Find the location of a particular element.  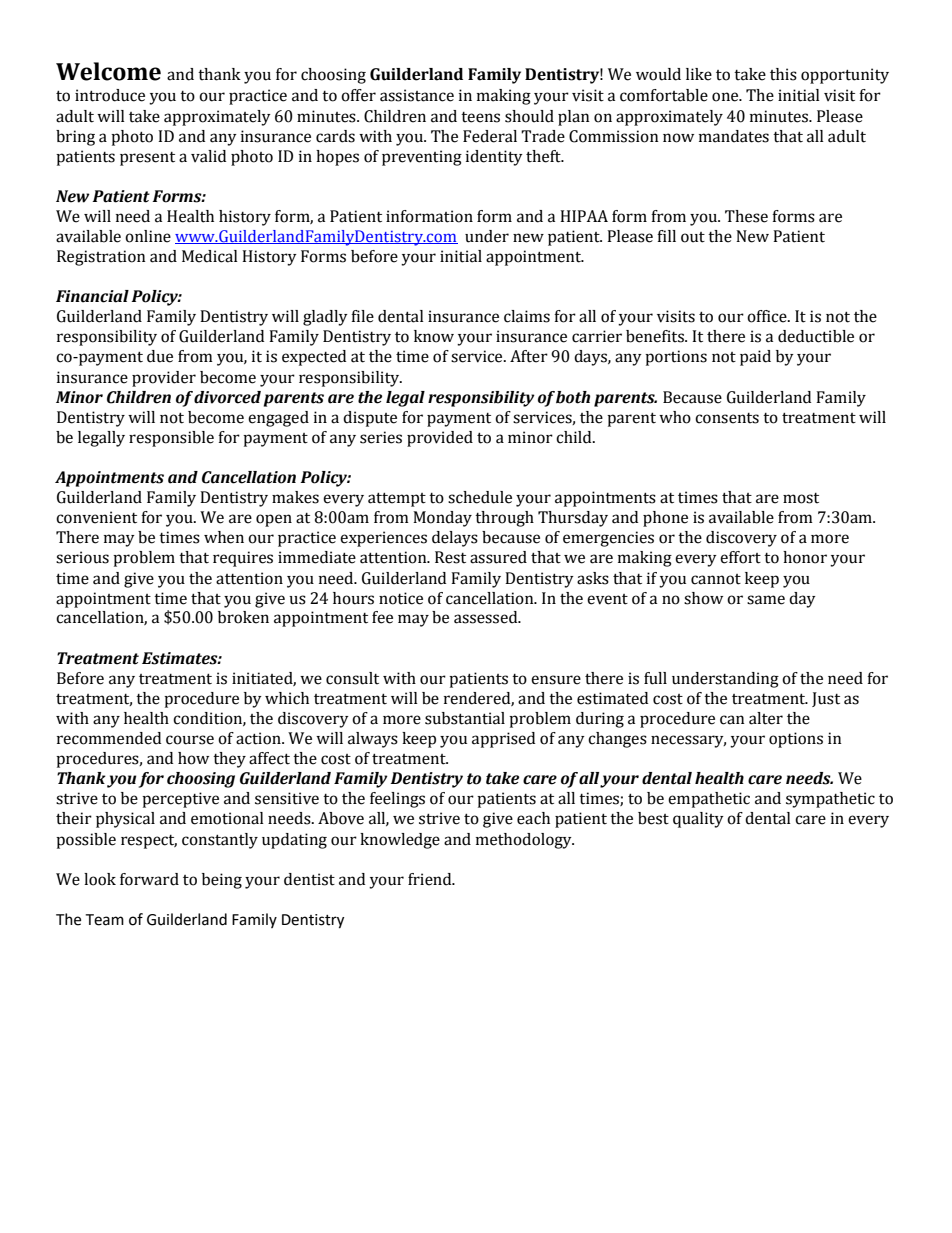

broken is located at coordinates (243, 617).
